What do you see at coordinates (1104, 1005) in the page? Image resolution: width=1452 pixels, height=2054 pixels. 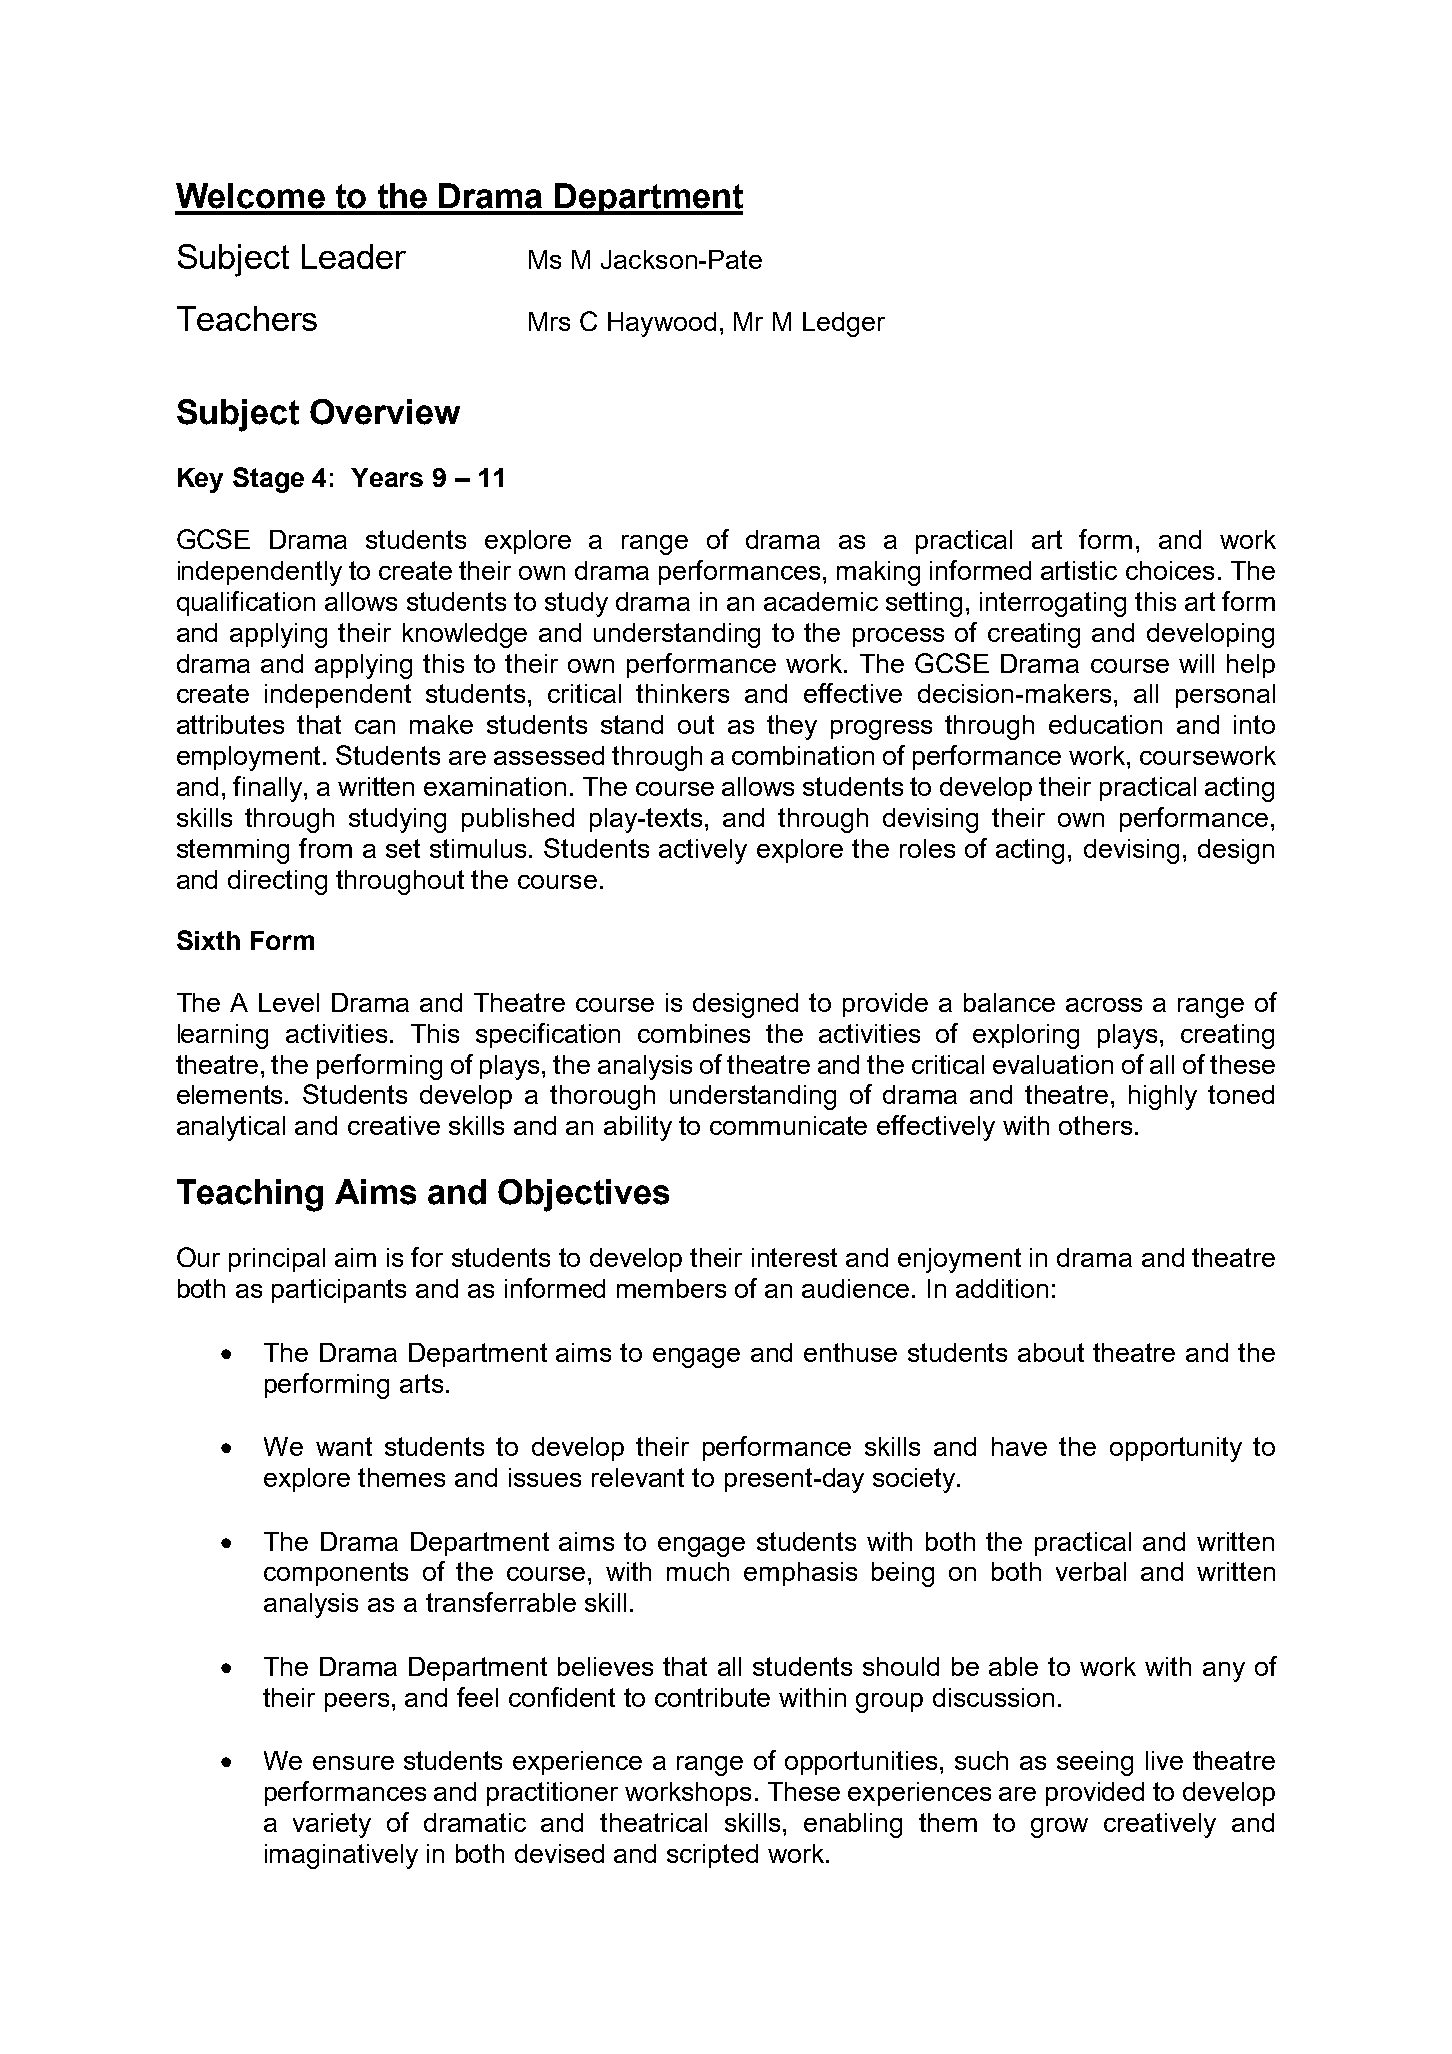 I see `across` at bounding box center [1104, 1005].
